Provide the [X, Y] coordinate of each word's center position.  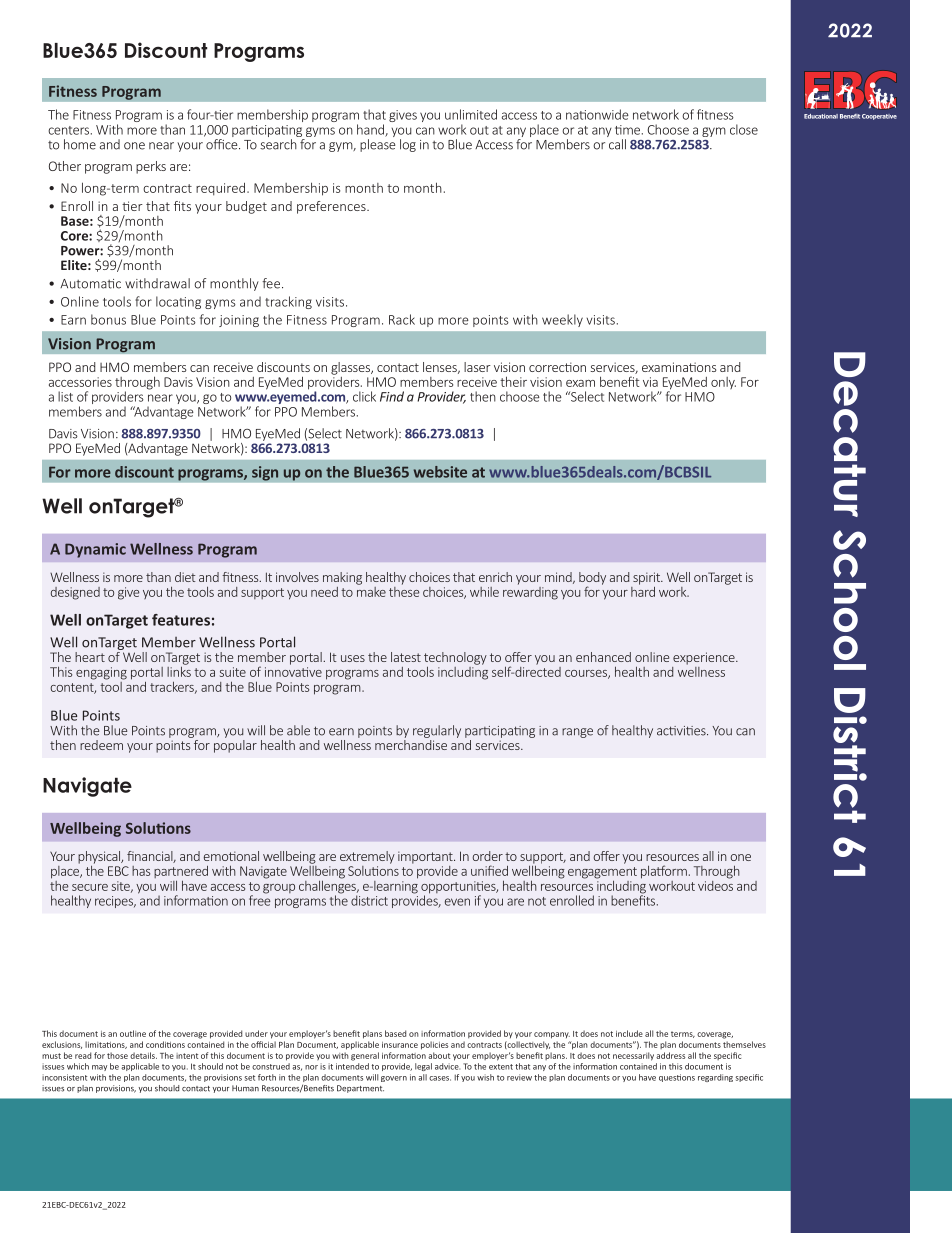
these [404, 590]
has [141, 871]
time [629, 130]
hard [643, 590]
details [143, 1055]
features [181, 620]
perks [151, 167]
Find [392, 396]
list [65, 396]
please [377, 144]
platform [664, 872]
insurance [400, 1045]
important [426, 857]
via [650, 382]
